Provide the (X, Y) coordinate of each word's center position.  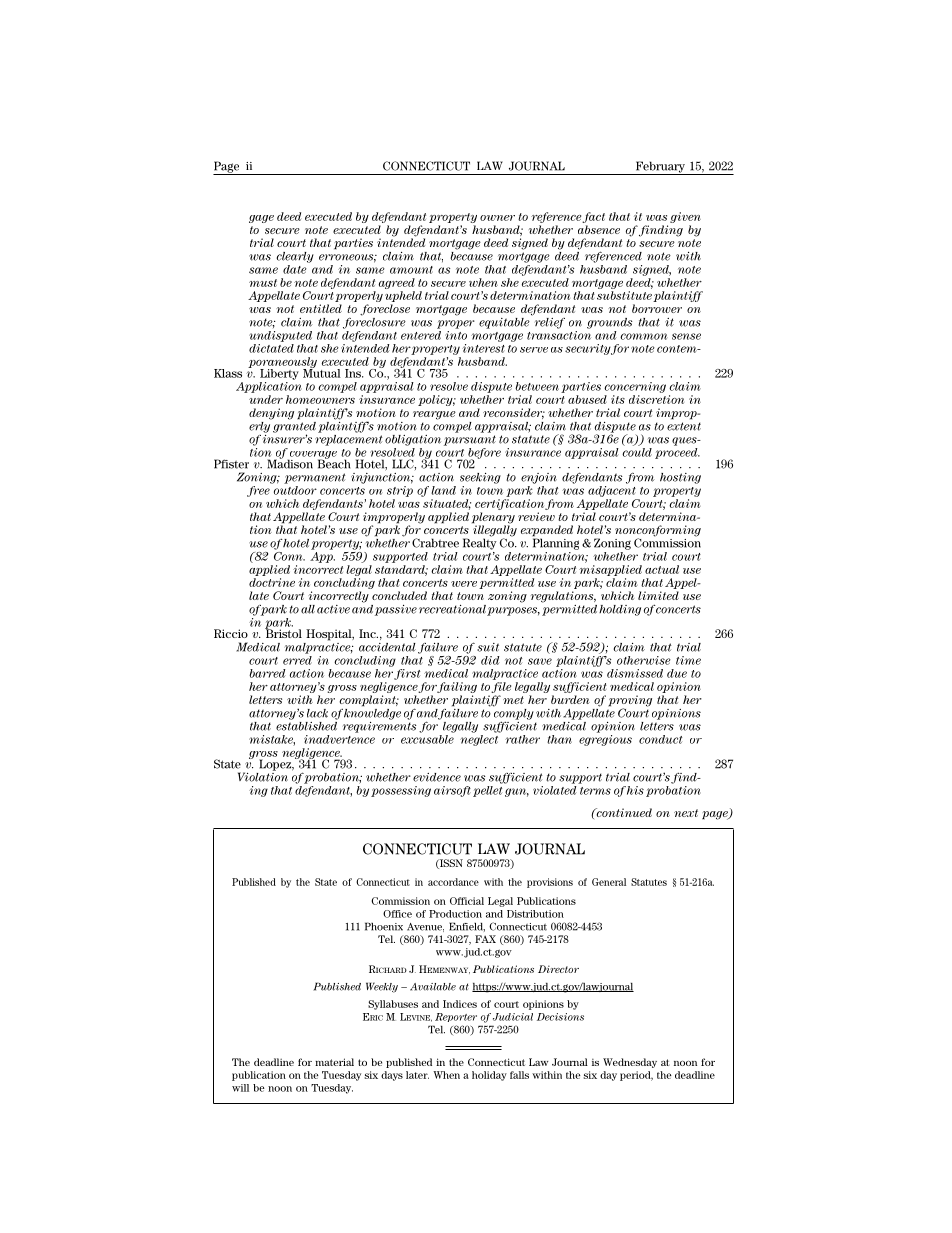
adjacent (612, 491)
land (443, 490)
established (307, 725)
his (635, 790)
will (240, 1088)
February (660, 168)
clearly (295, 257)
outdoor (295, 490)
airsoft (452, 791)
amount (411, 270)
